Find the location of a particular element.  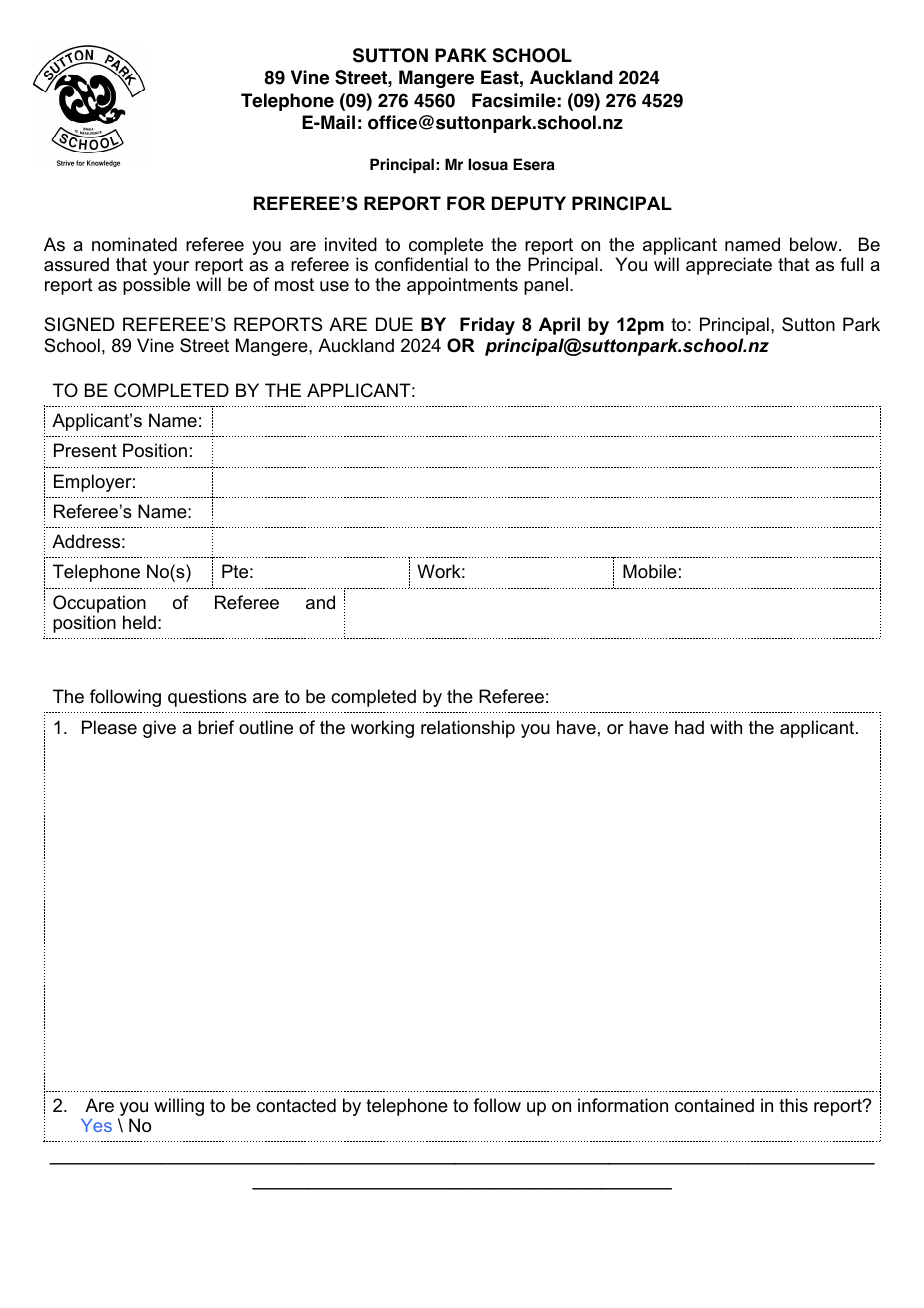

Mobile is located at coordinates (650, 571).
